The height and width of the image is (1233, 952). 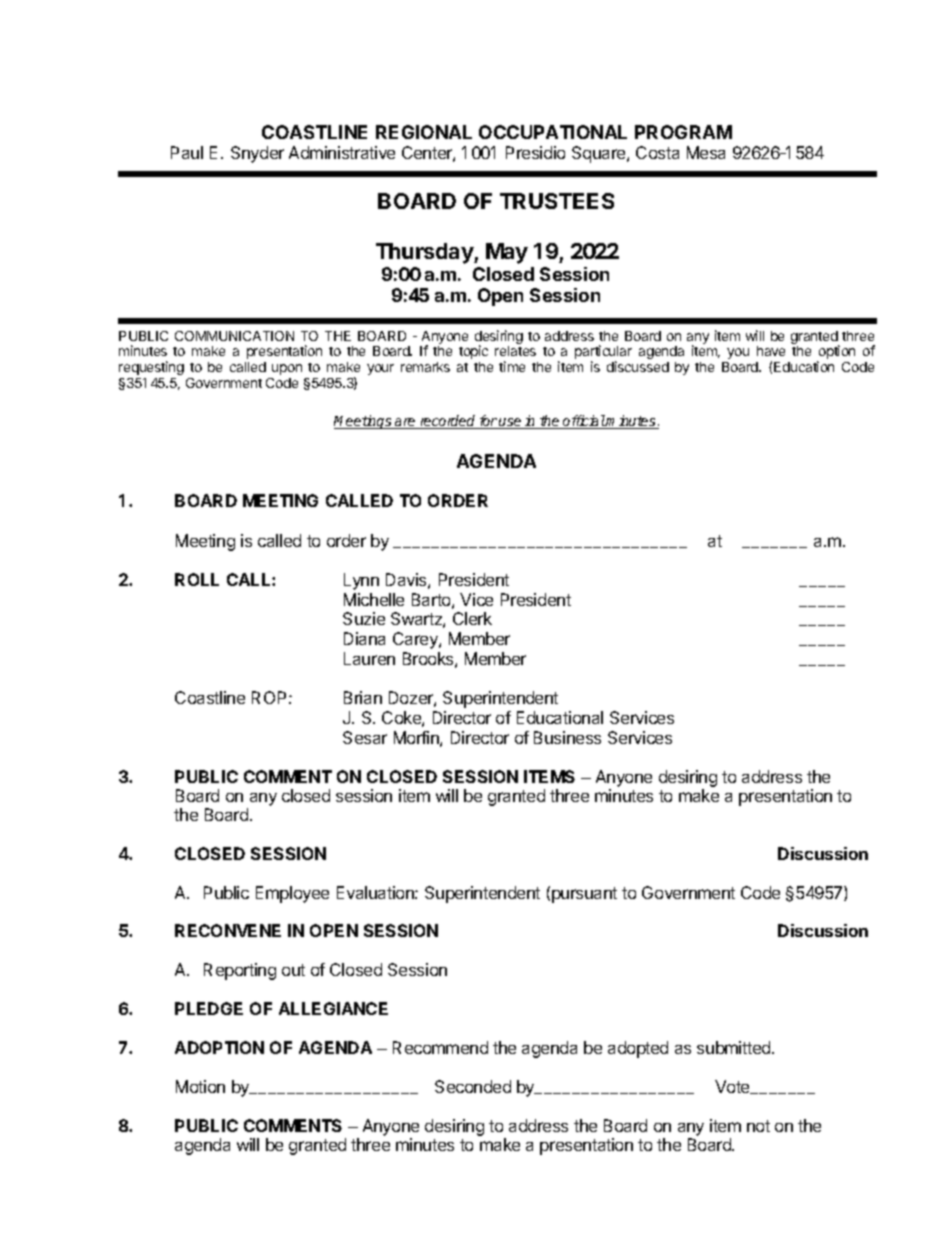 I want to click on Motion, so click(x=200, y=1086).
